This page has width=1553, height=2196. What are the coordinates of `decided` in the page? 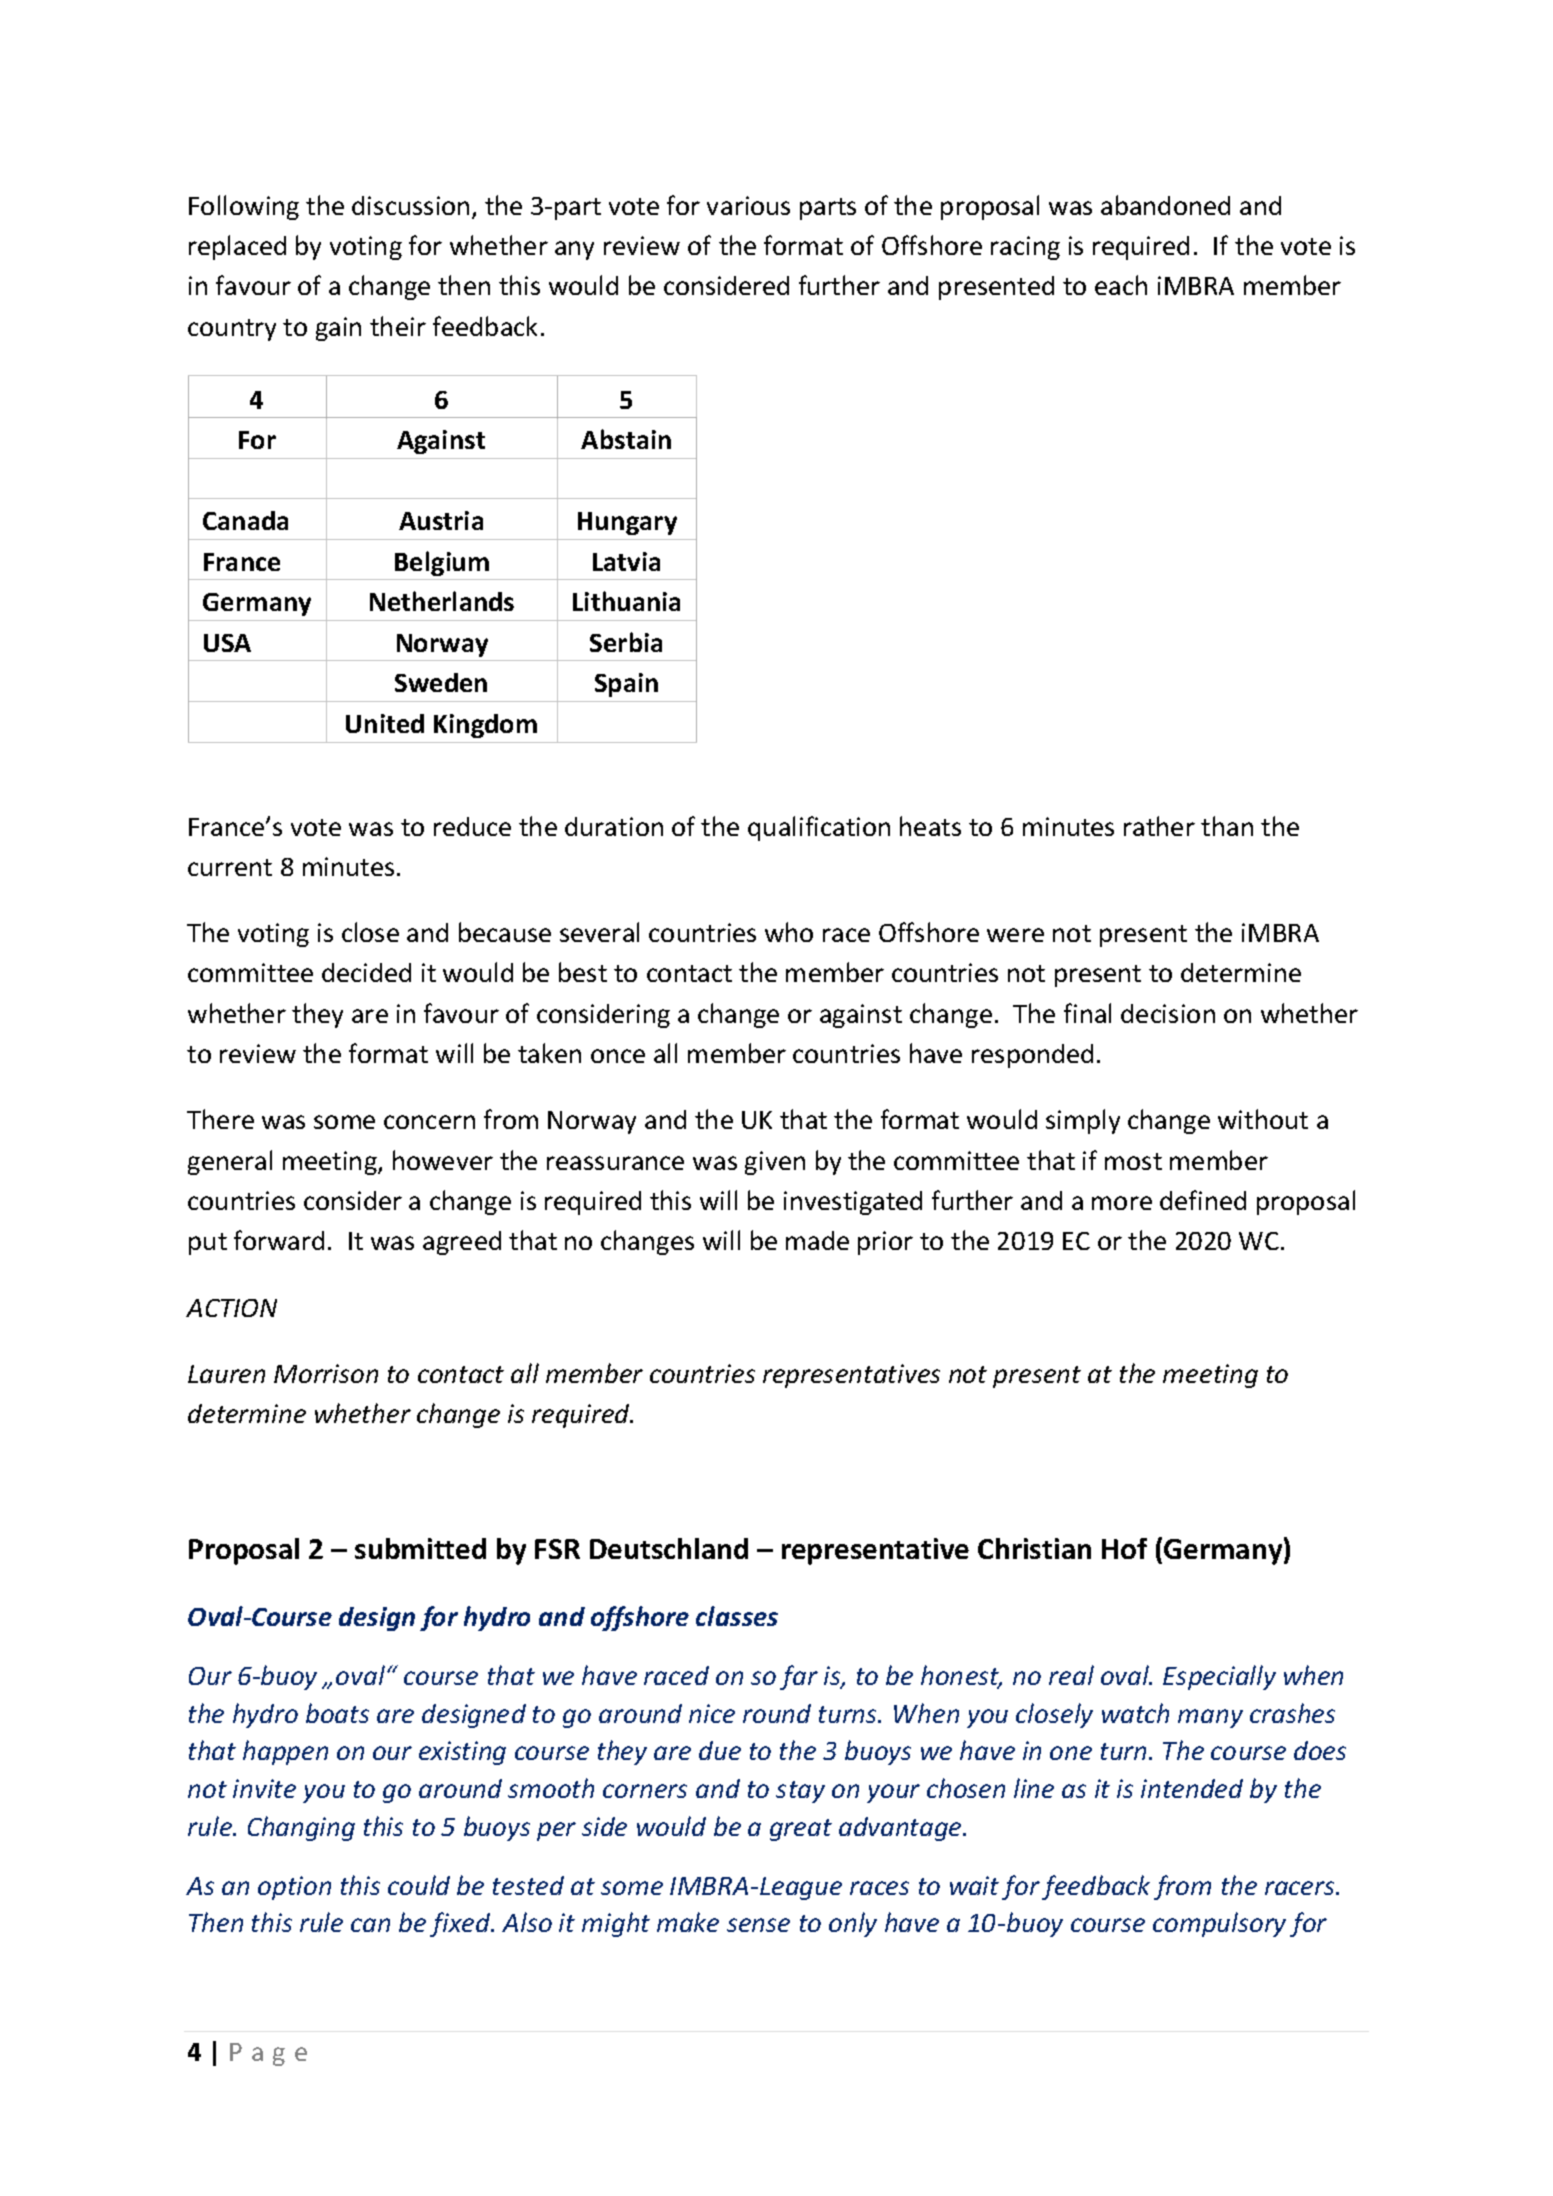 It's located at (366, 972).
